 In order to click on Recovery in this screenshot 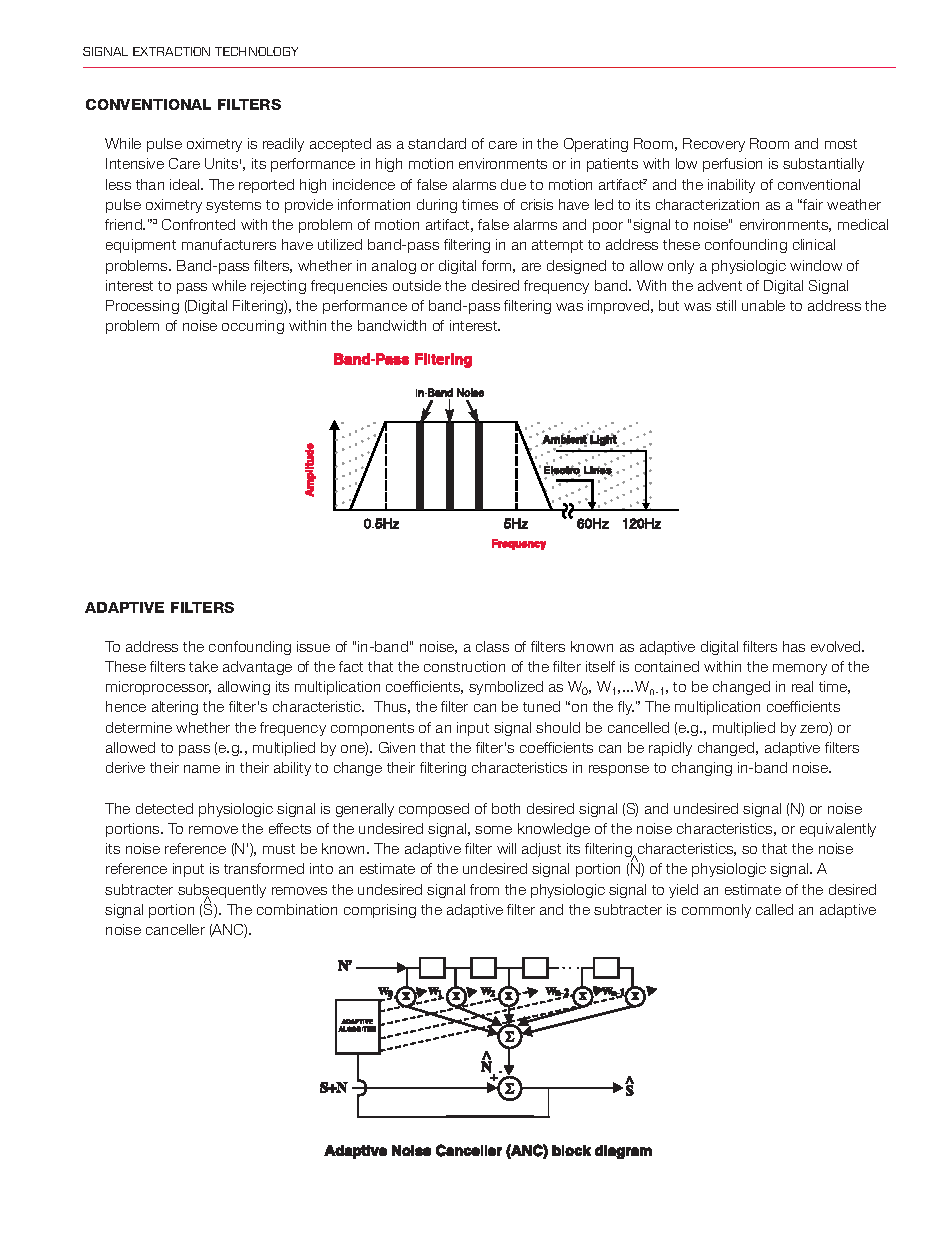, I will do `click(714, 145)`.
